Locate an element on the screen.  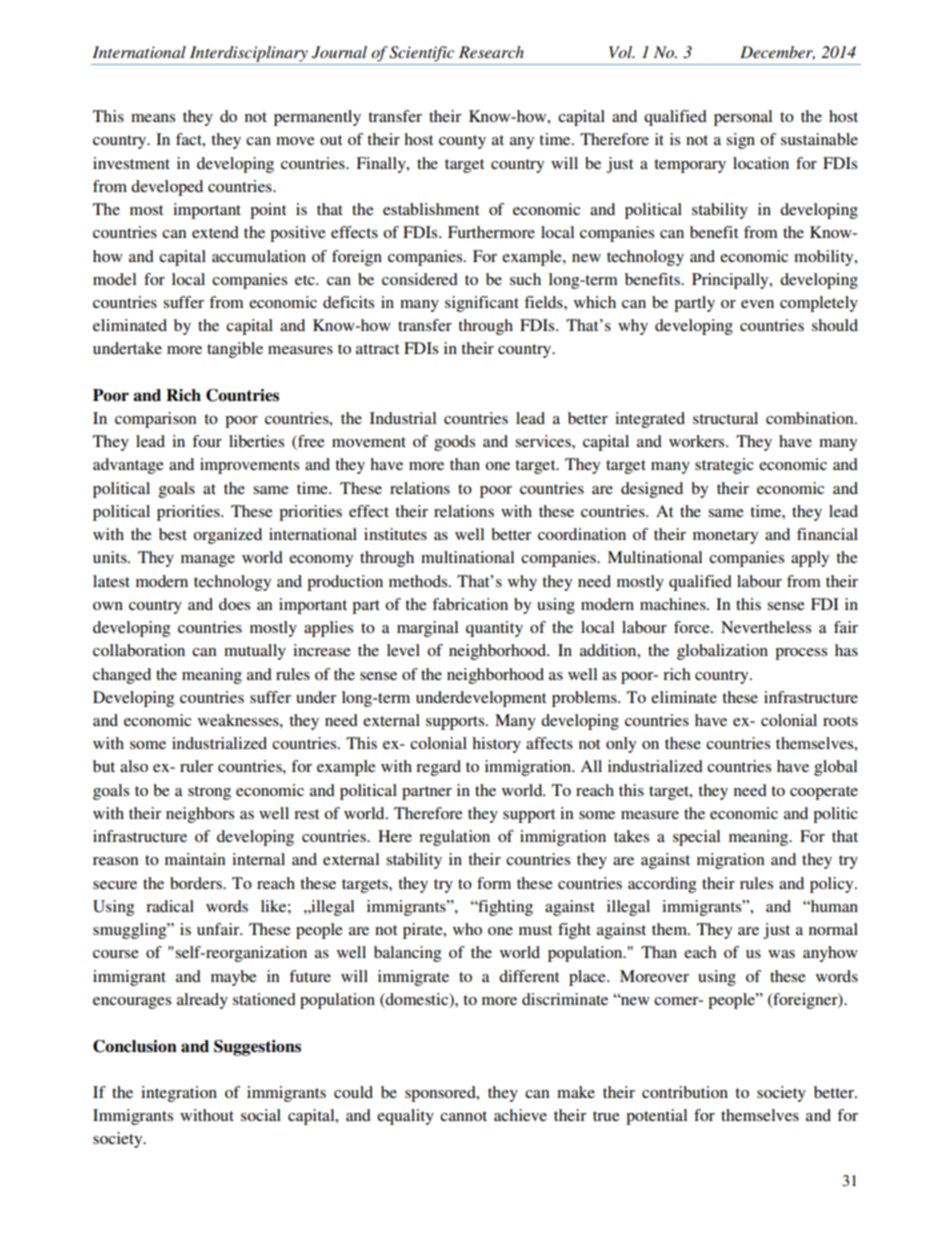
Research is located at coordinates (491, 52).
